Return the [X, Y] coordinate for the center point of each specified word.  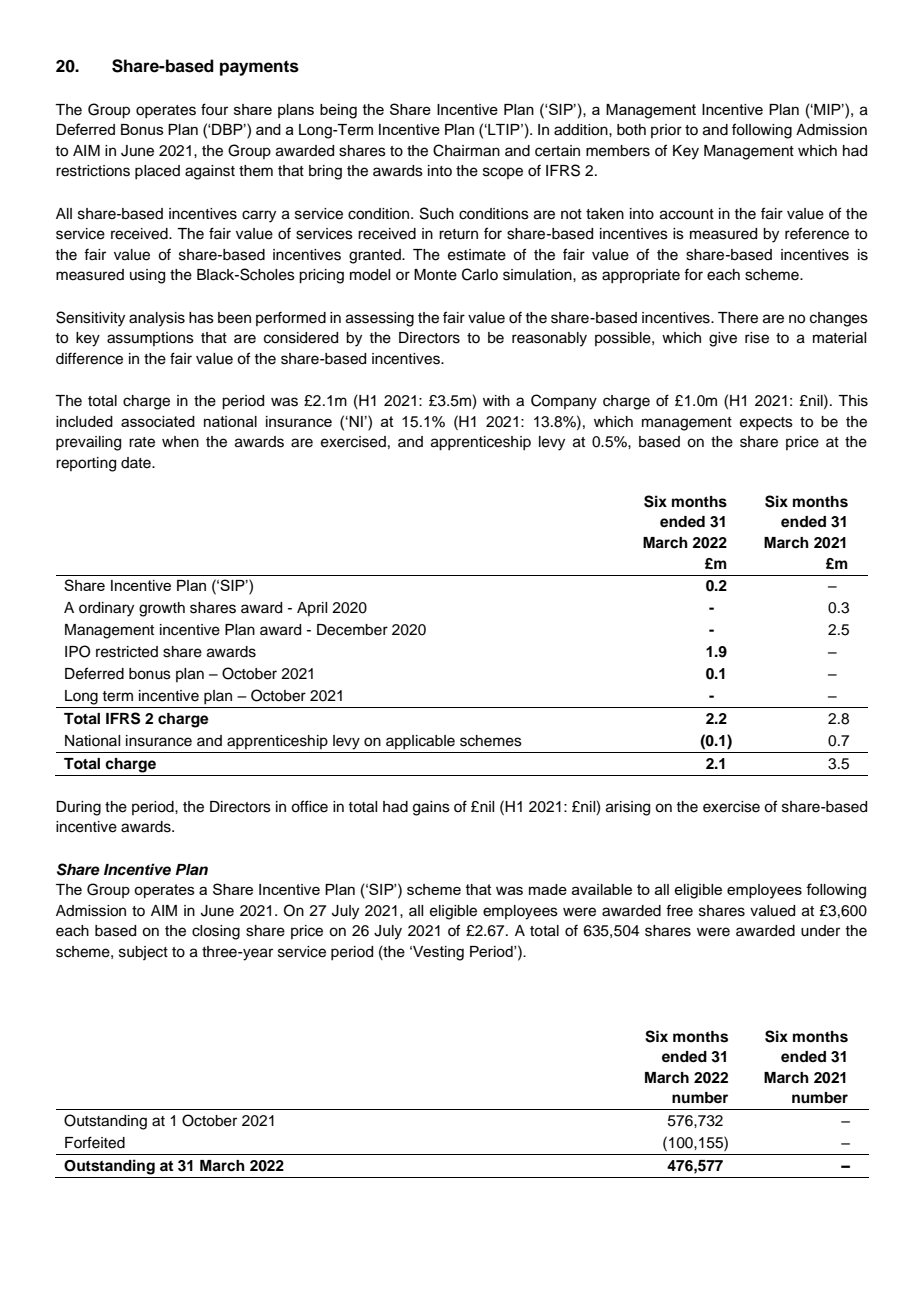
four [214, 109]
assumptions [150, 339]
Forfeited [95, 1142]
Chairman [466, 150]
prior [666, 131]
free [679, 910]
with [496, 400]
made [548, 889]
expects [766, 423]
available [602, 889]
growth [162, 609]
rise [757, 338]
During [78, 808]
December [352, 630]
